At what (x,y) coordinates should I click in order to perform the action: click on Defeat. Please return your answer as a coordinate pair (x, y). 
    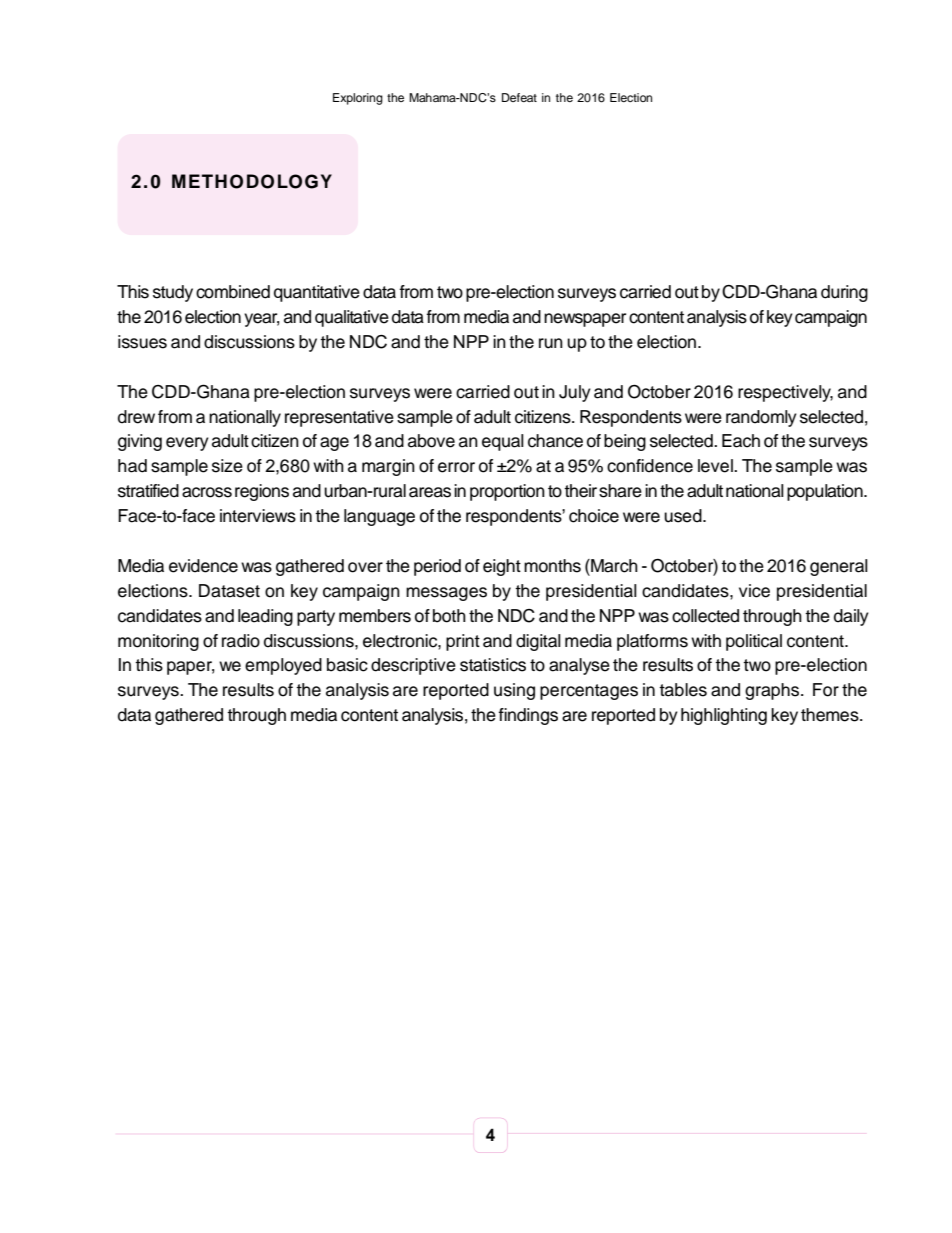
    Looking at the image, I should click on (519, 97).
